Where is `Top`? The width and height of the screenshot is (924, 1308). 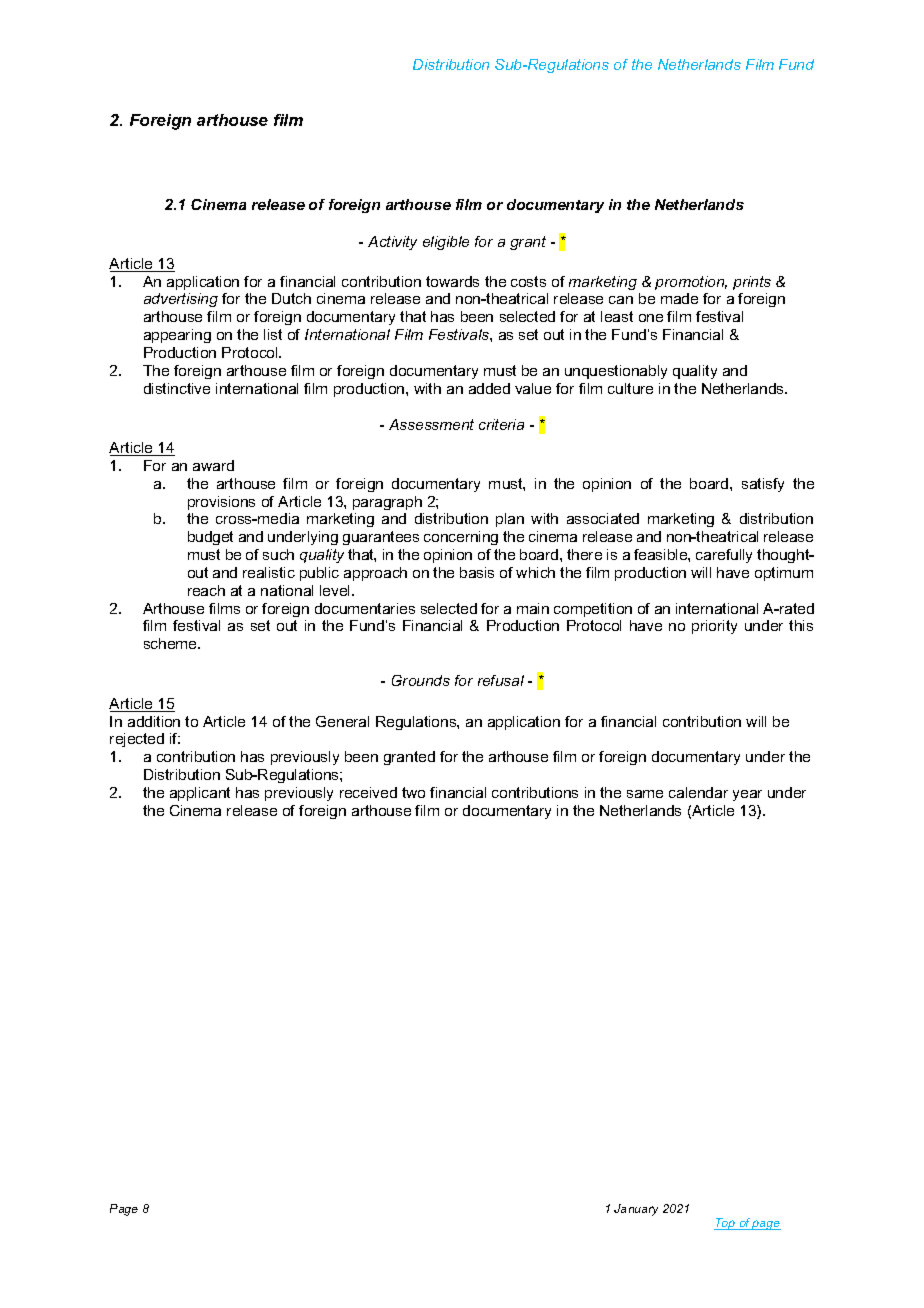 Top is located at coordinates (726, 1224).
